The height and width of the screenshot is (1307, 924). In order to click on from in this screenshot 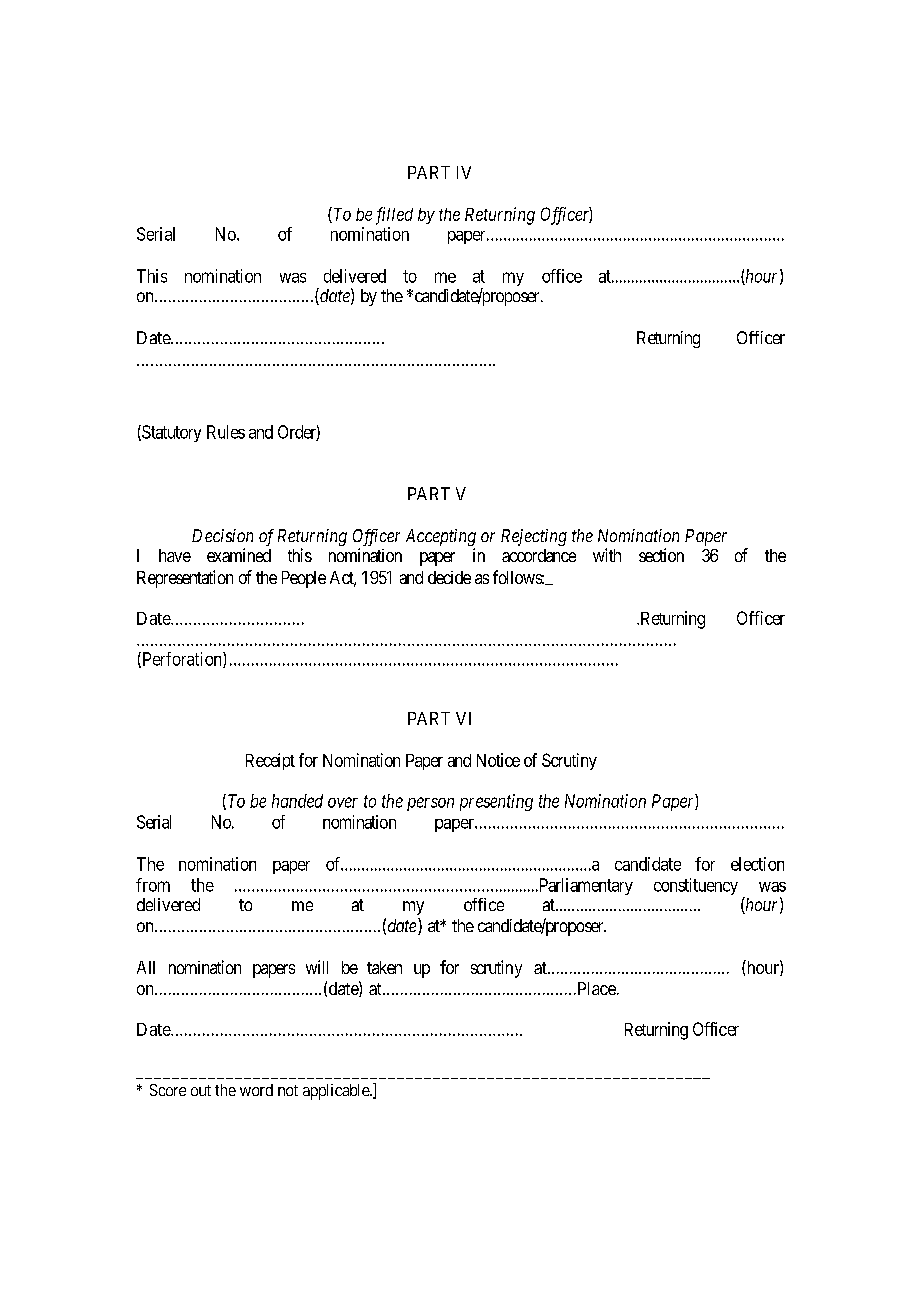, I will do `click(153, 885)`.
